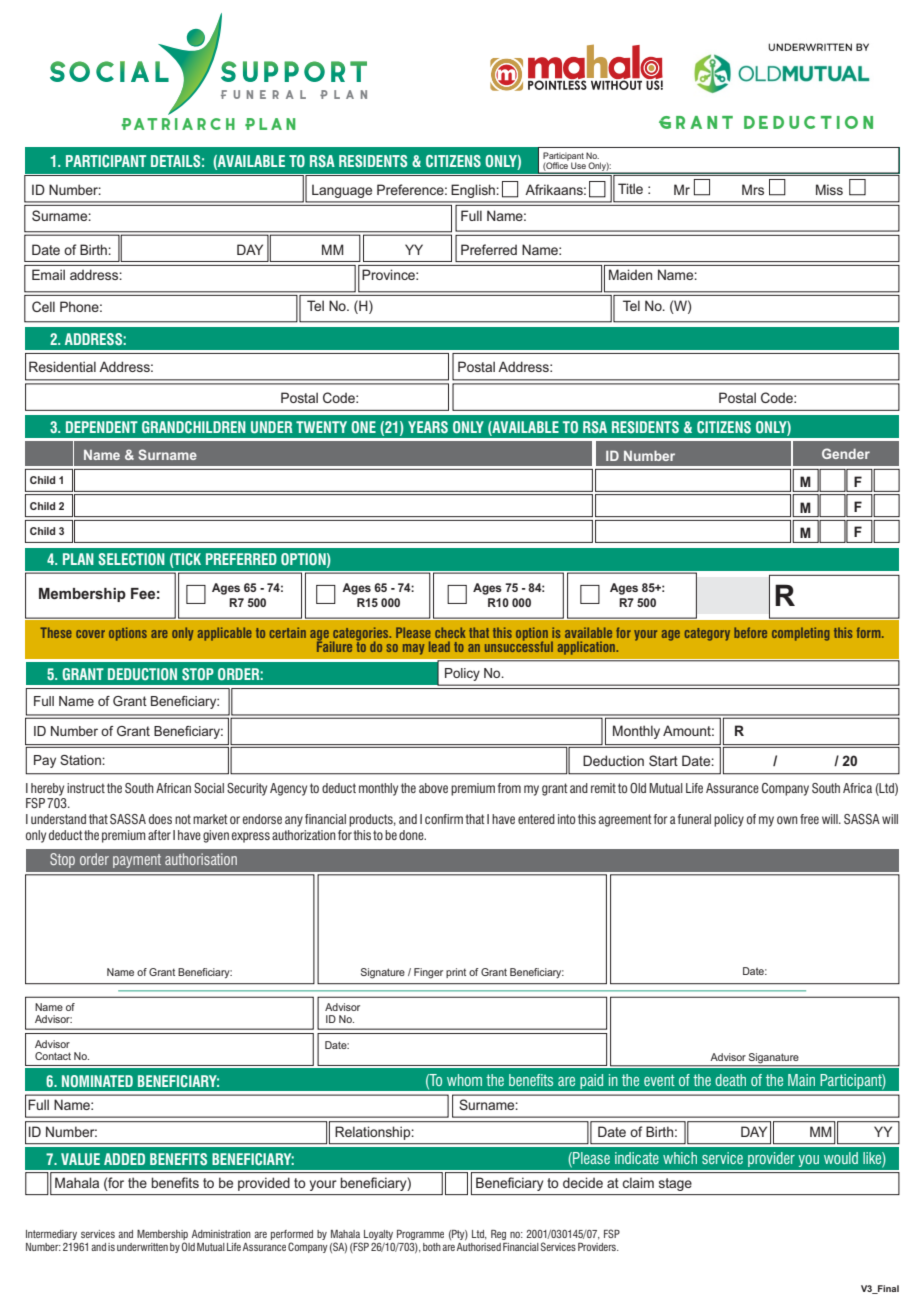 The height and width of the screenshot is (1308, 924). What do you see at coordinates (178, 124) in the screenshot?
I see `Patriarch` at bounding box center [178, 124].
